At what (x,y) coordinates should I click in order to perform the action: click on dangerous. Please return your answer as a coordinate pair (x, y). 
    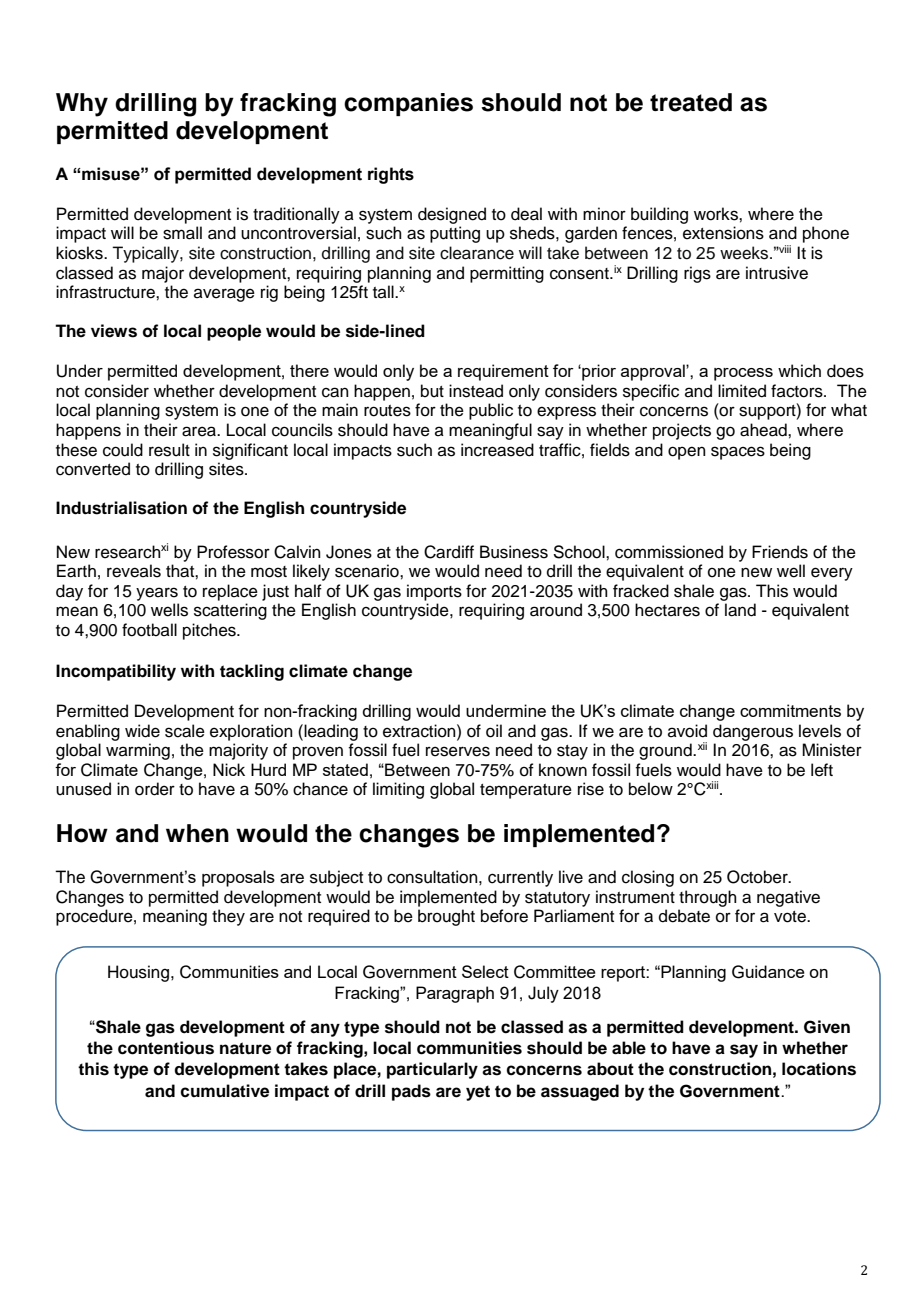
    Looking at the image, I should click on (753, 732).
